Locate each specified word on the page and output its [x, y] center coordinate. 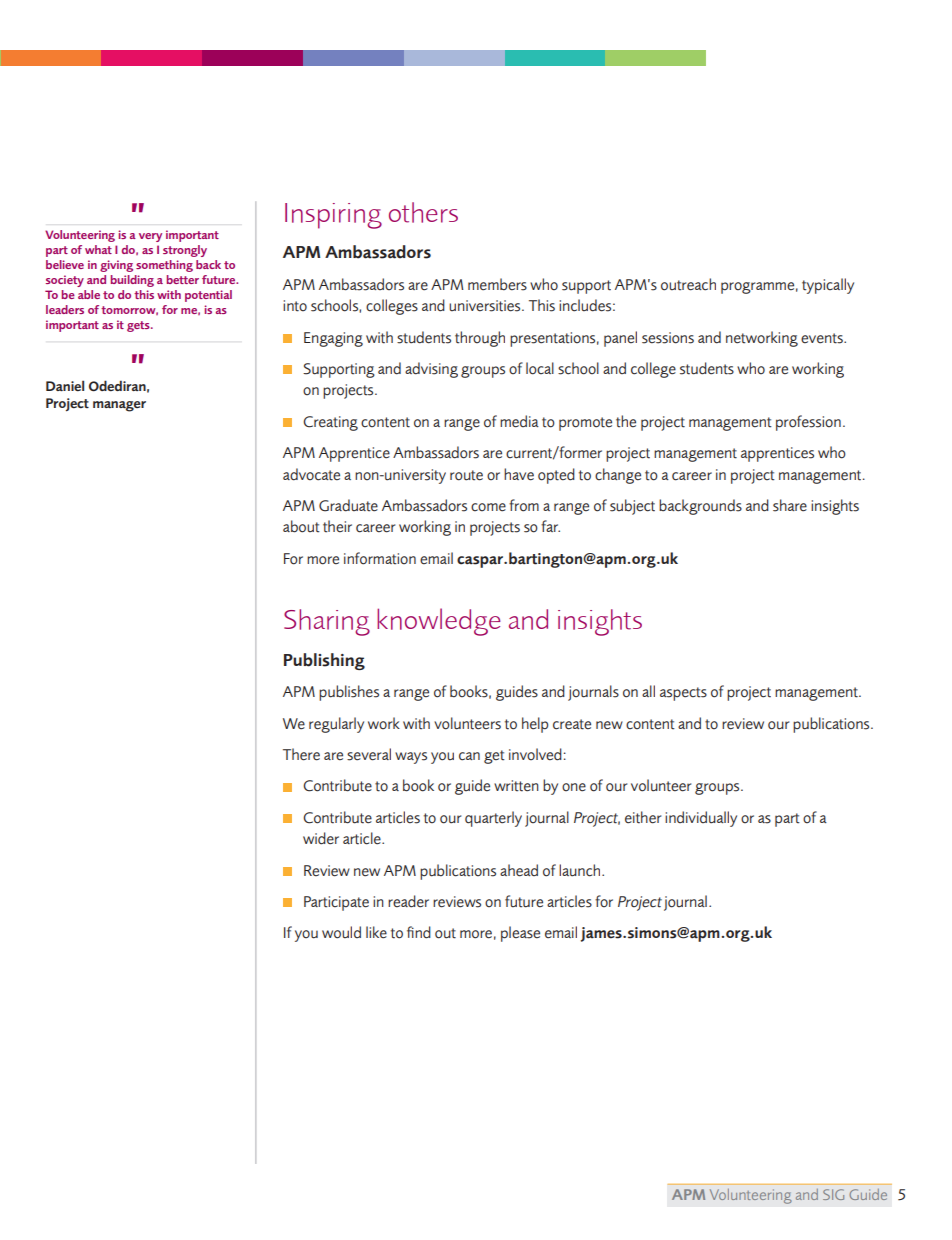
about [301, 526]
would [341, 932]
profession [808, 423]
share [790, 505]
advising [431, 370]
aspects [683, 694]
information [380, 558]
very [150, 237]
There [301, 754]
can [469, 756]
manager [119, 406]
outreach [688, 284]
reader [408, 901]
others [423, 212]
